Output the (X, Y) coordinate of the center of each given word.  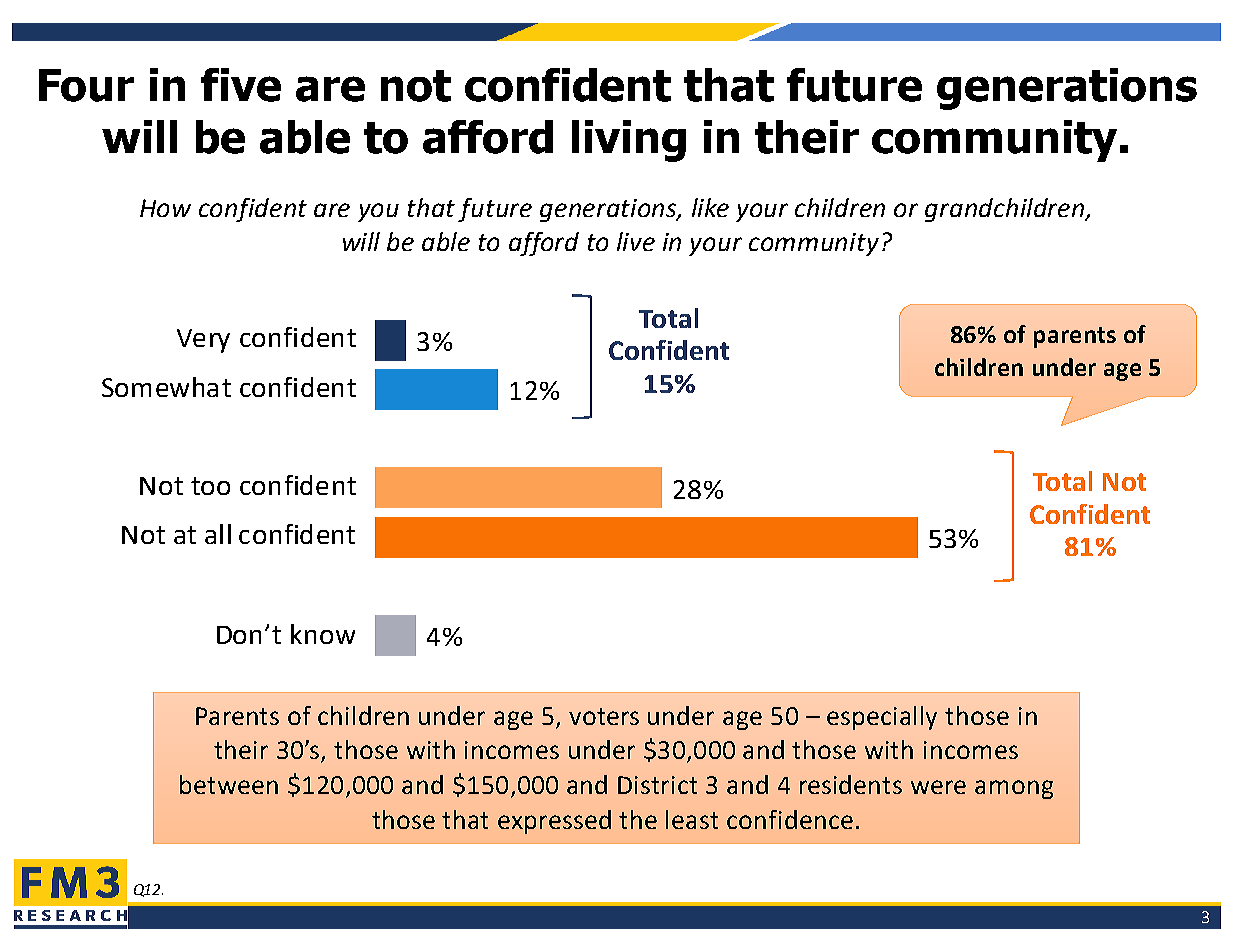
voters (604, 716)
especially (882, 718)
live (636, 241)
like (710, 207)
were (938, 787)
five (241, 85)
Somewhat (166, 387)
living (629, 141)
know (323, 634)
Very (203, 341)
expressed (554, 822)
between (229, 784)
